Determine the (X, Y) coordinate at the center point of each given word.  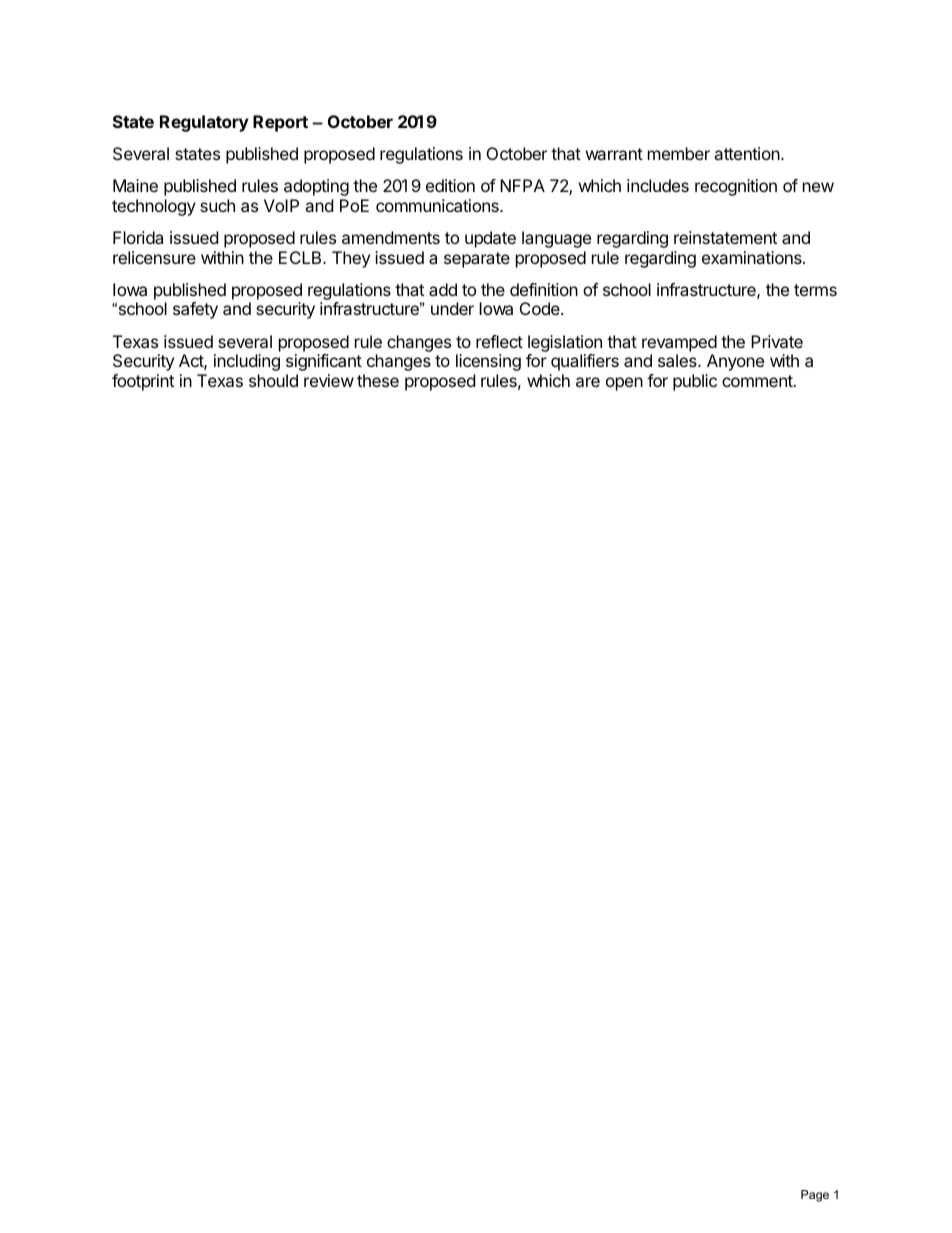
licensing (488, 362)
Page (815, 1196)
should (273, 380)
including (247, 362)
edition (450, 185)
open (624, 384)
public (695, 382)
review (329, 380)
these (378, 380)
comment (758, 381)
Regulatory (204, 123)
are (588, 382)
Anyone (735, 362)
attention (747, 153)
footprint (143, 382)
